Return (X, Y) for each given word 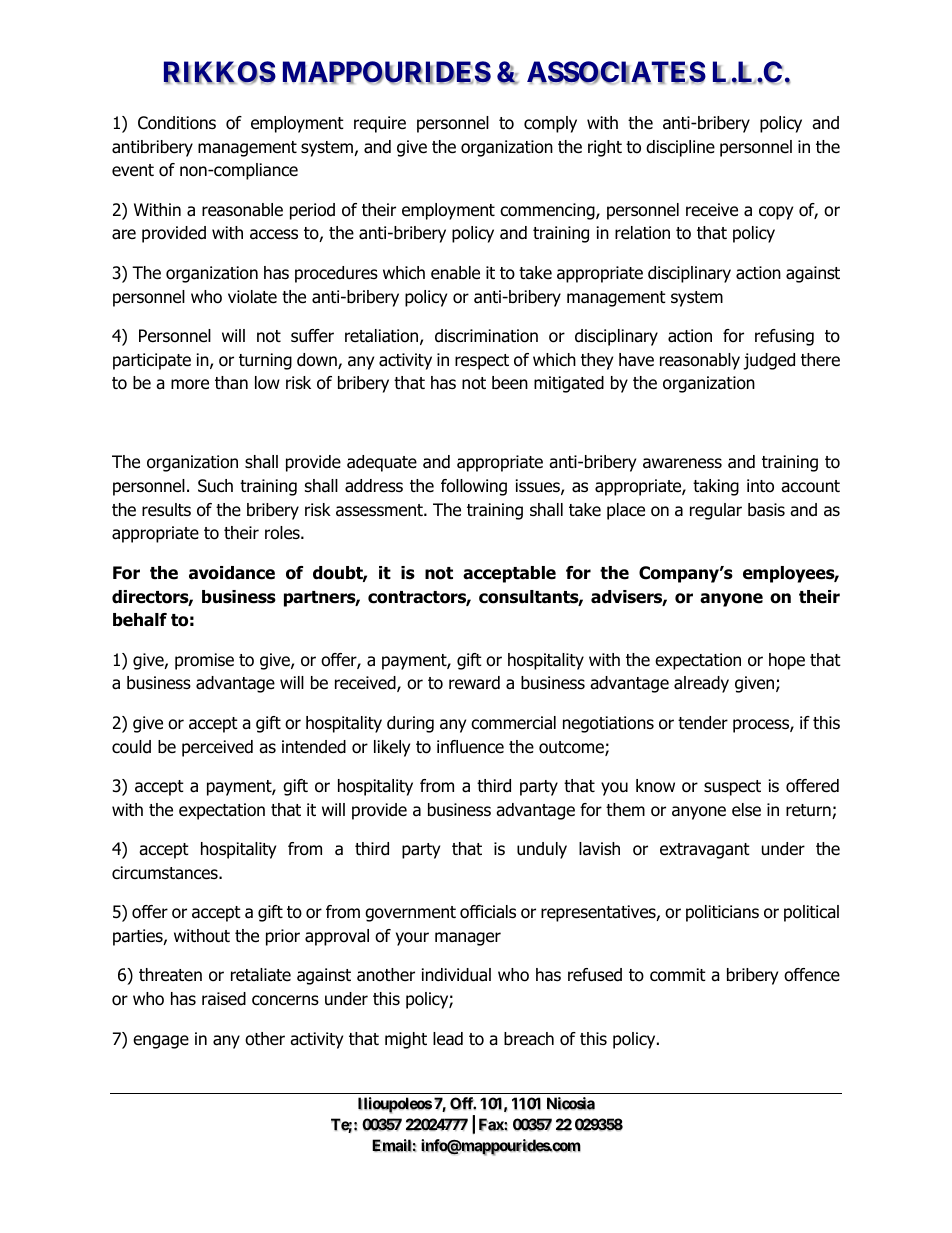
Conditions (177, 123)
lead (448, 1039)
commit (678, 975)
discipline (680, 148)
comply (550, 124)
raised (224, 999)
